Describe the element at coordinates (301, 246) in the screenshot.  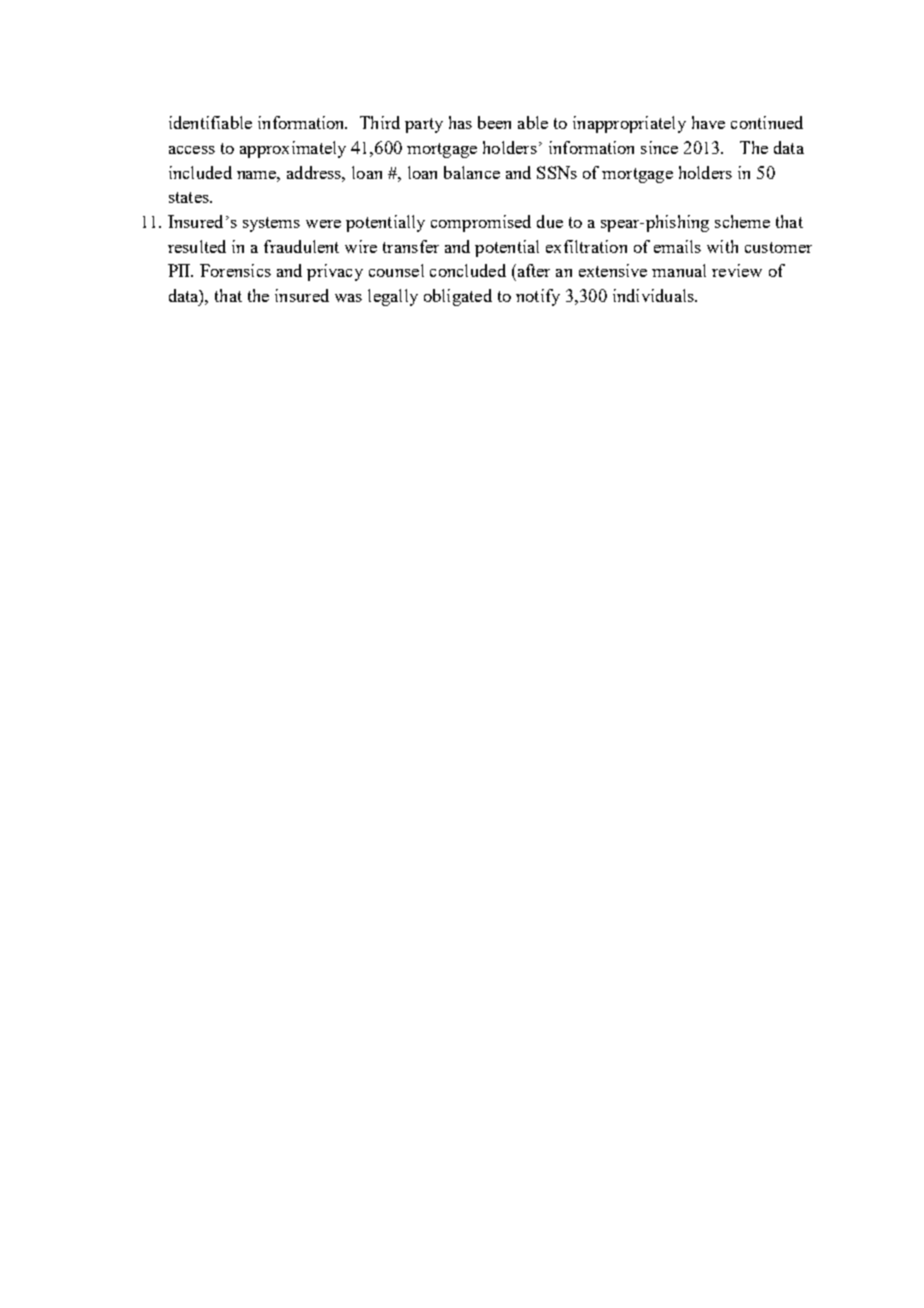
I see `fraudulent` at that location.
